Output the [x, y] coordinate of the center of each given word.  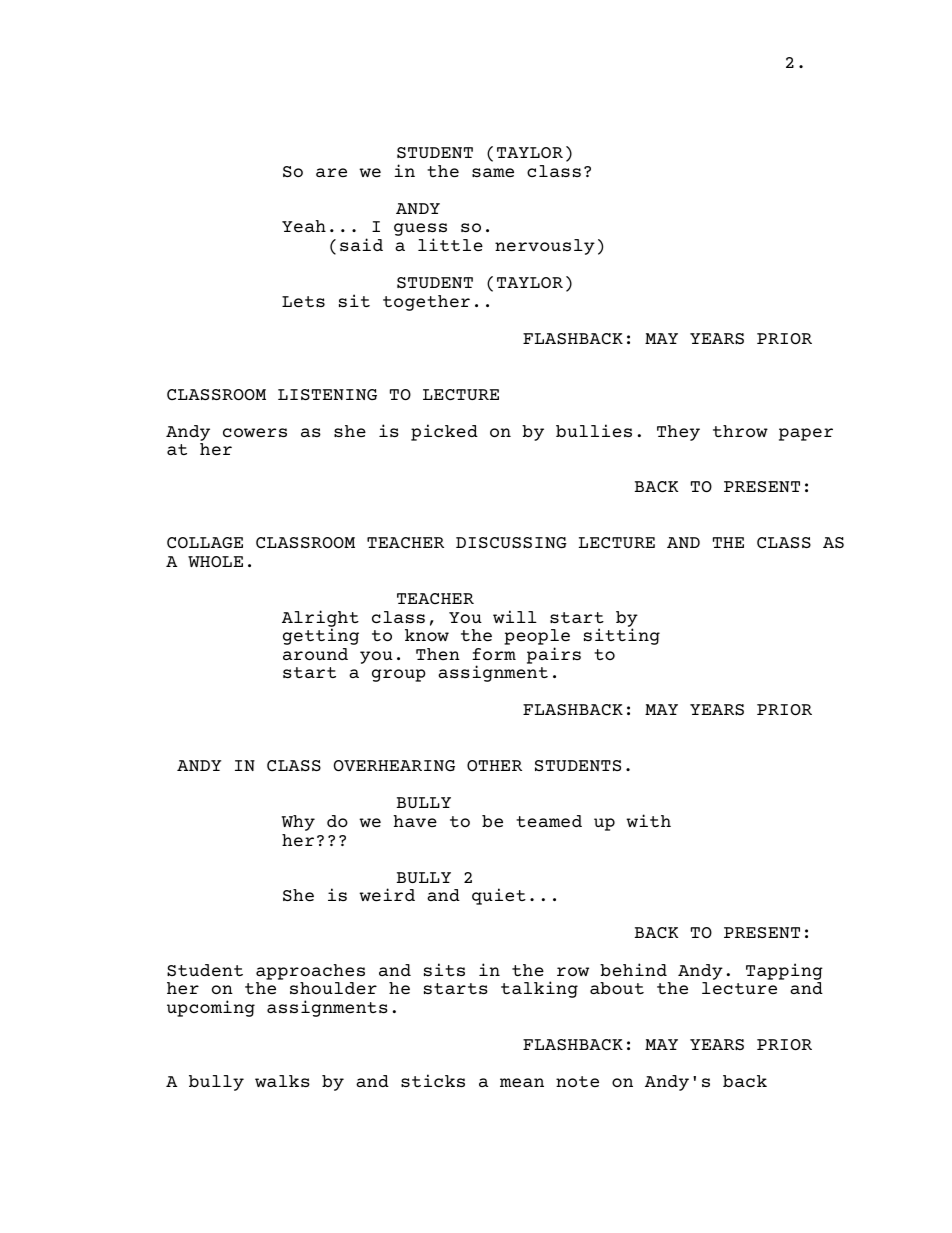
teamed [549, 821]
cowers [255, 432]
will [515, 616]
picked [444, 432]
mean [522, 1082]
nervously [545, 247]
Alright [320, 619]
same [493, 172]
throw [740, 431]
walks [282, 1081]
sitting [622, 636]
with [648, 820]
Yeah [304, 226]
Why [298, 823]
